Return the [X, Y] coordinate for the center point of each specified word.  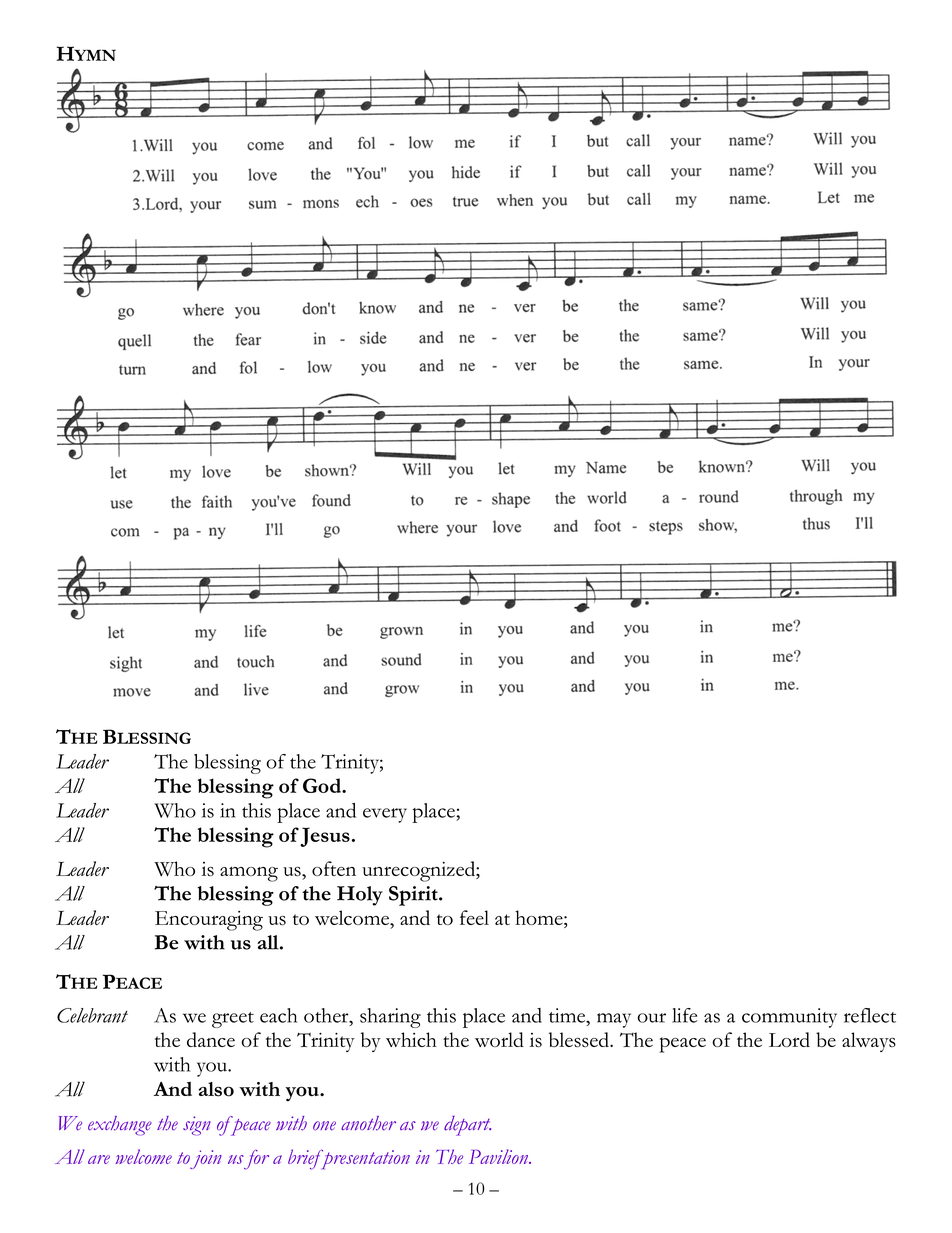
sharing [390, 1018]
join [206, 1159]
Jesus [325, 837]
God [323, 785]
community [789, 1018]
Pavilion [500, 1156]
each [278, 1015]
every [385, 815]
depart [467, 1126]
